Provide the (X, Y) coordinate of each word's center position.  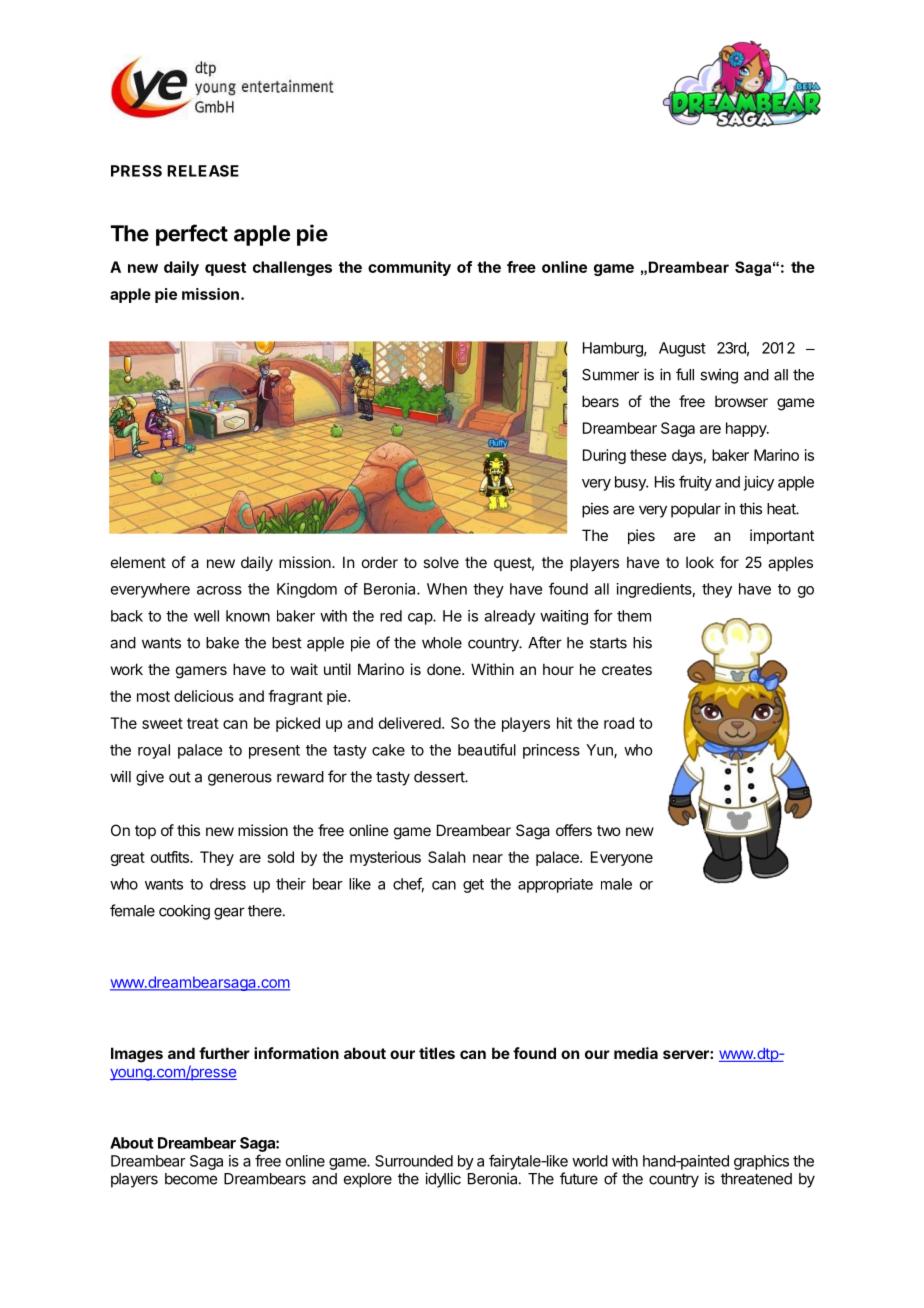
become (191, 1179)
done (445, 669)
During (604, 456)
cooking (184, 912)
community (409, 268)
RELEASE (203, 171)
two (608, 830)
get (473, 886)
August (682, 349)
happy (747, 429)
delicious (204, 696)
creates (627, 669)
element (138, 562)
